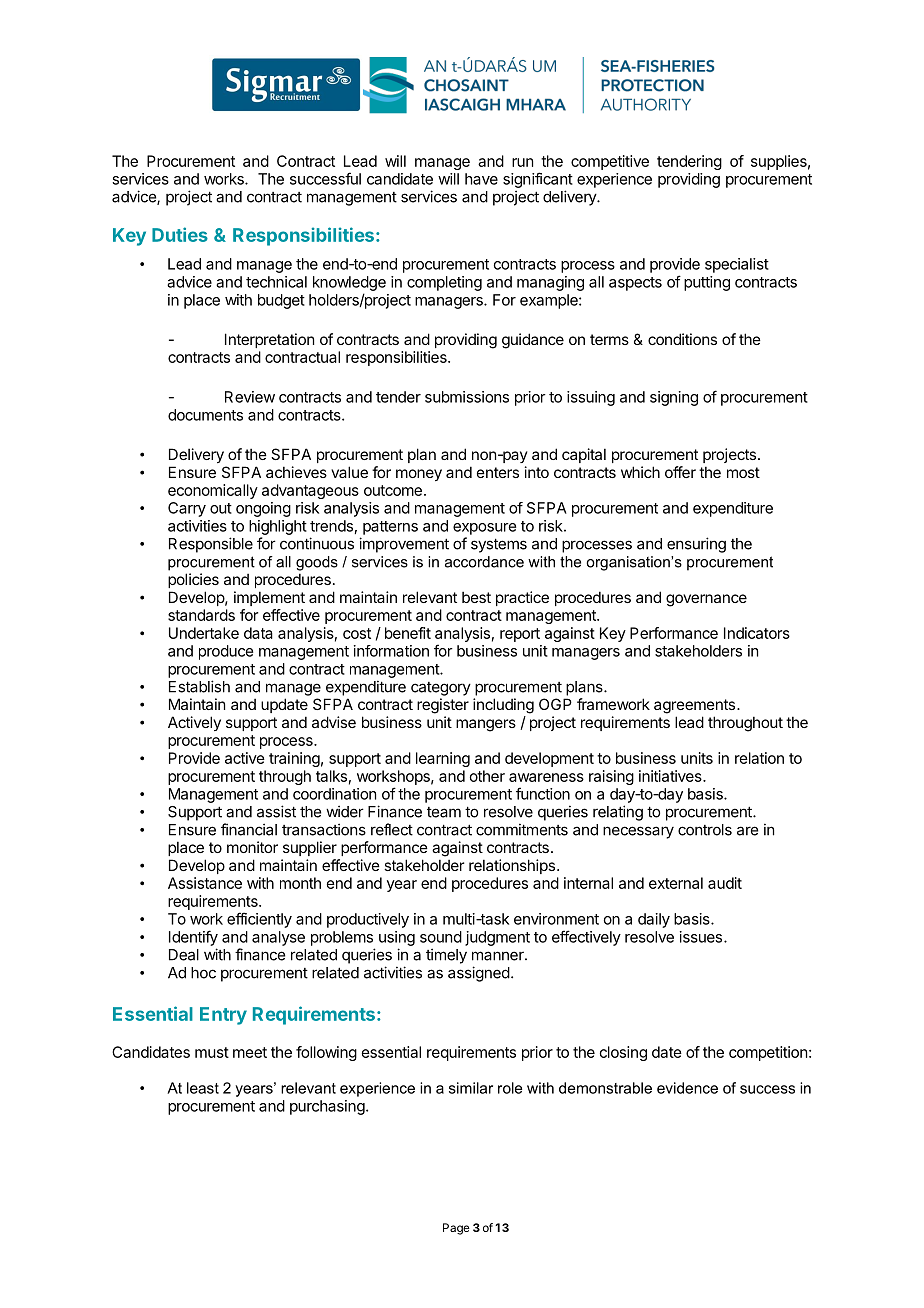 The width and height of the image is (924, 1308). I want to click on specialist, so click(737, 265).
